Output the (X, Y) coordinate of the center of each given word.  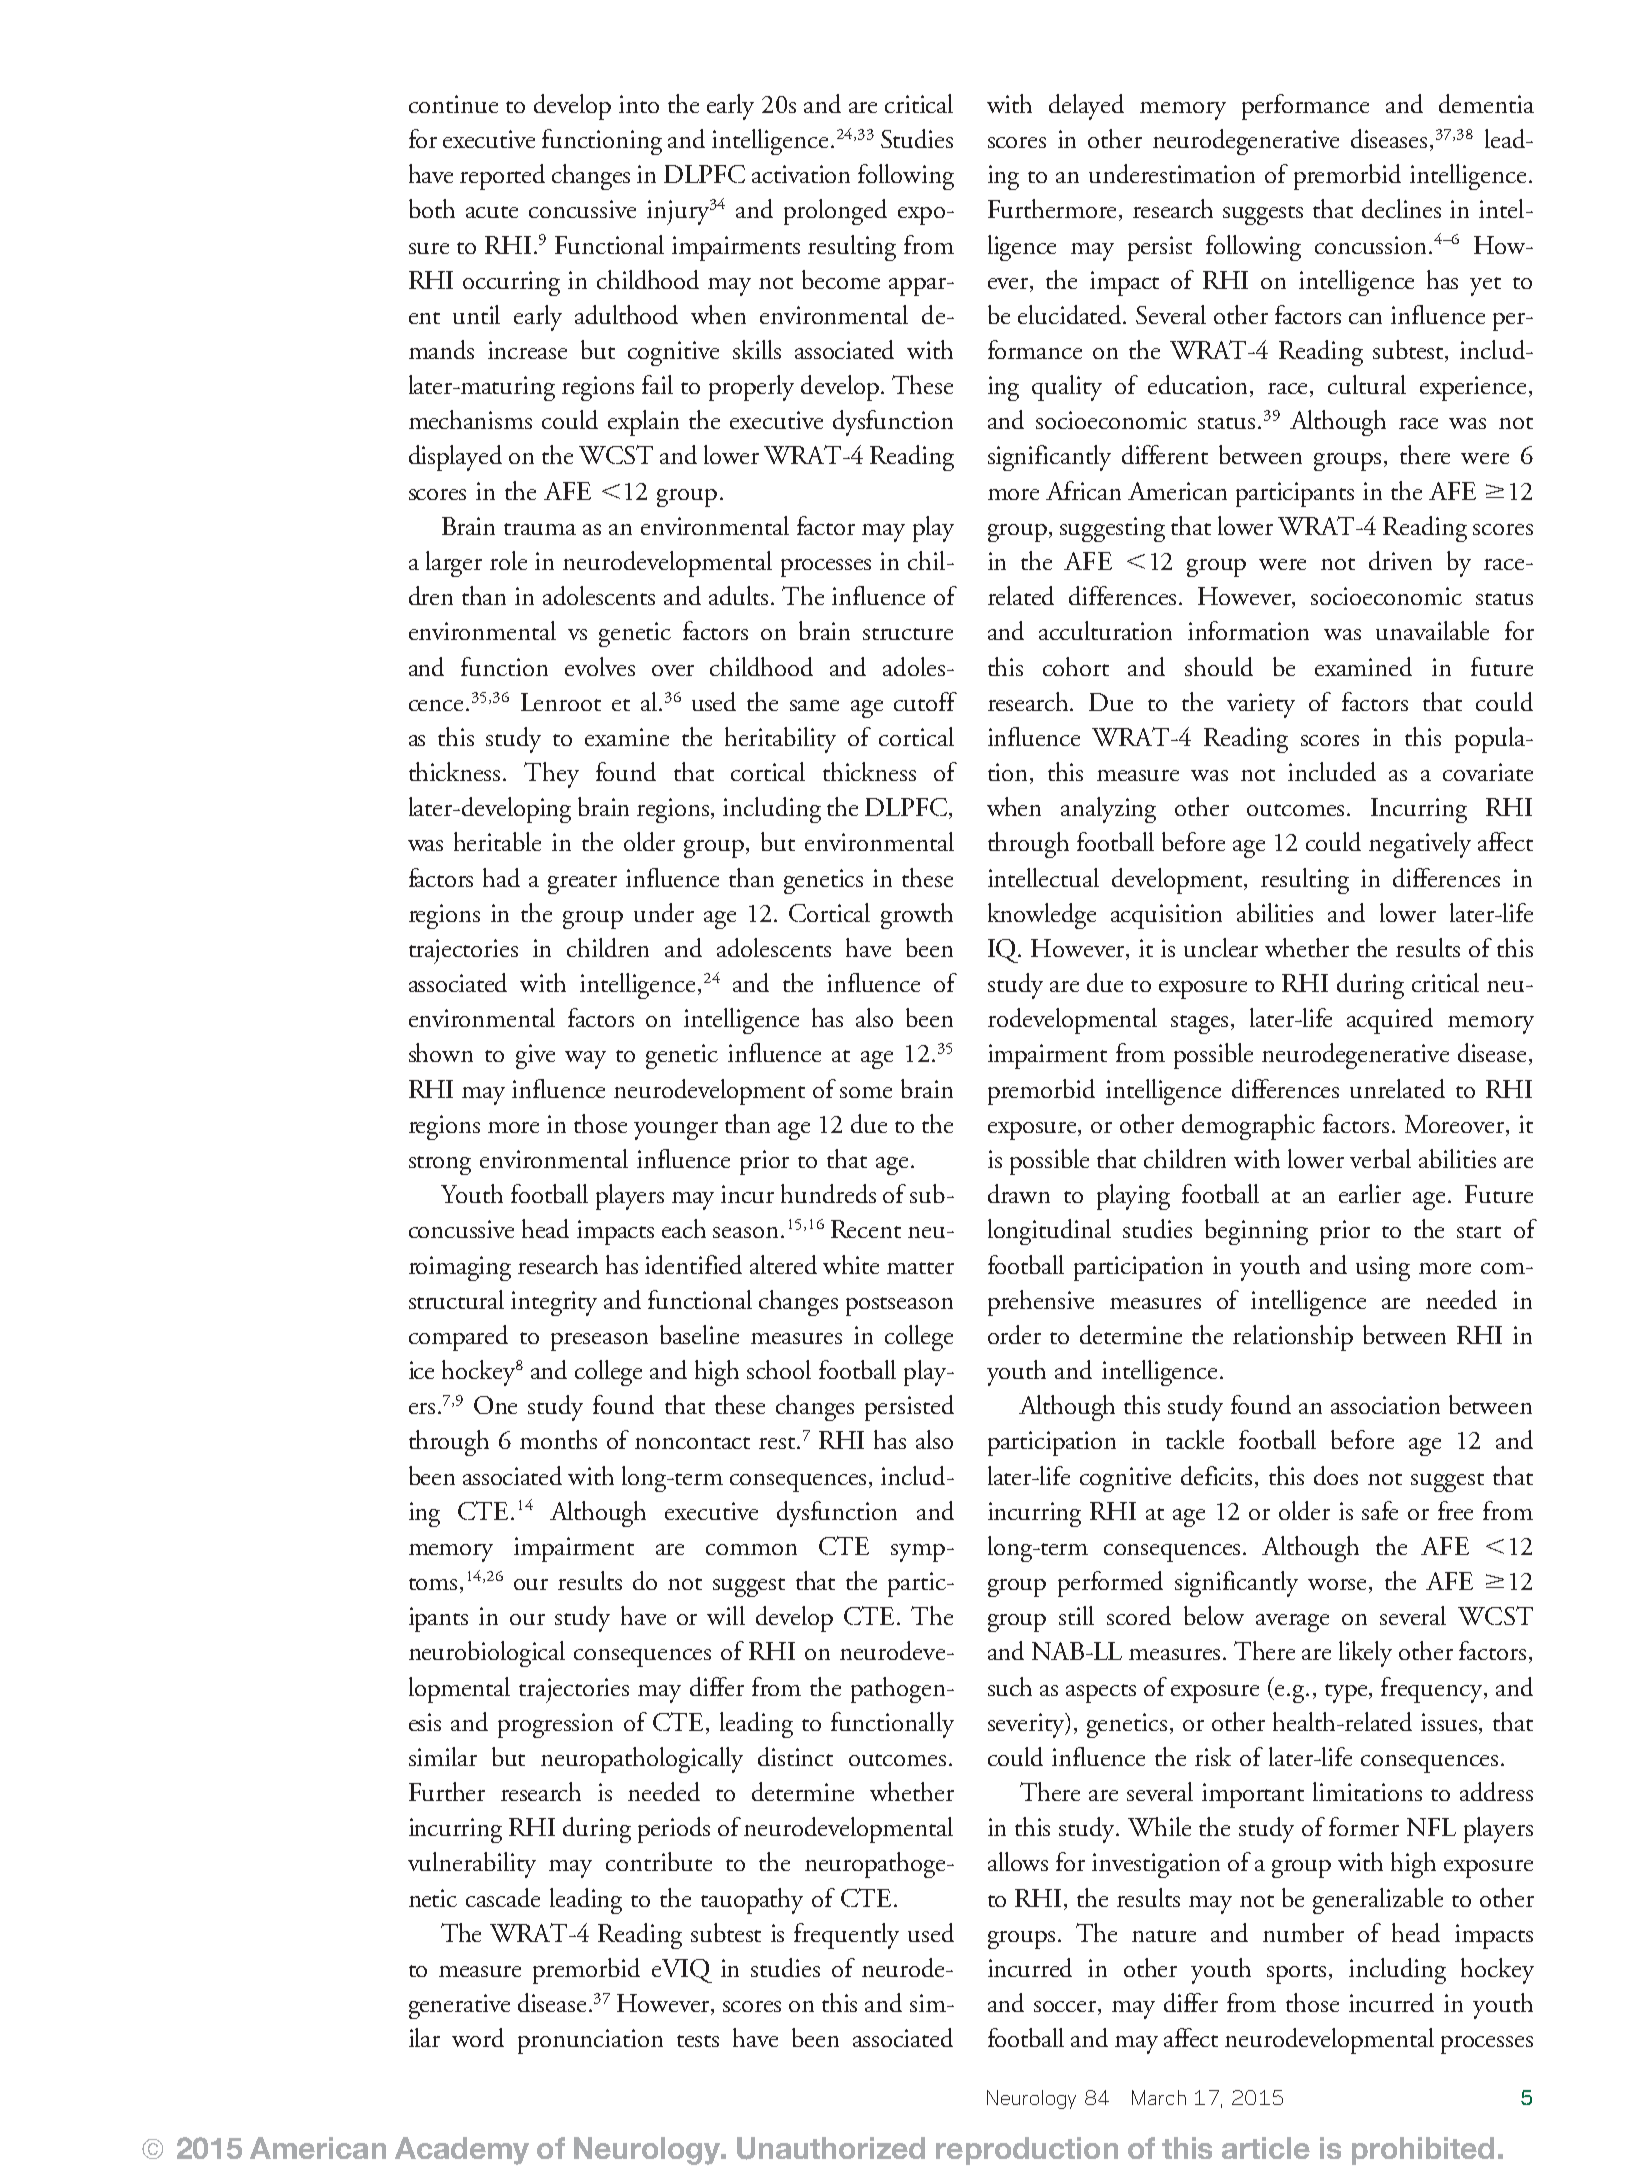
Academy (462, 2151)
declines (1401, 208)
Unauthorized (831, 2148)
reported (502, 177)
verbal (1380, 1158)
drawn (1019, 1193)
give (535, 1056)
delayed (1086, 107)
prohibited (1423, 2151)
